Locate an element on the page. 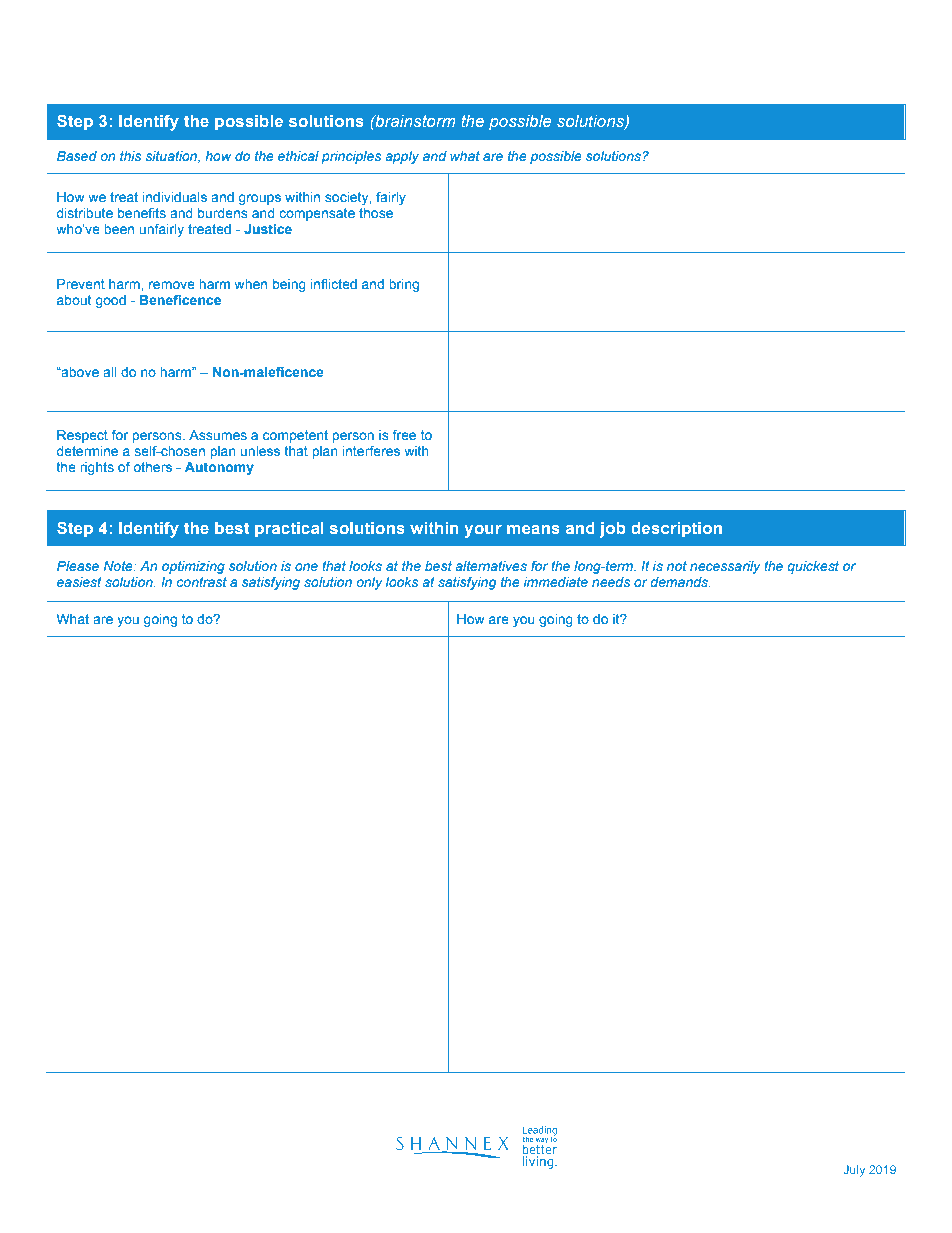 This document has width=952, height=1233. all is located at coordinates (110, 372).
